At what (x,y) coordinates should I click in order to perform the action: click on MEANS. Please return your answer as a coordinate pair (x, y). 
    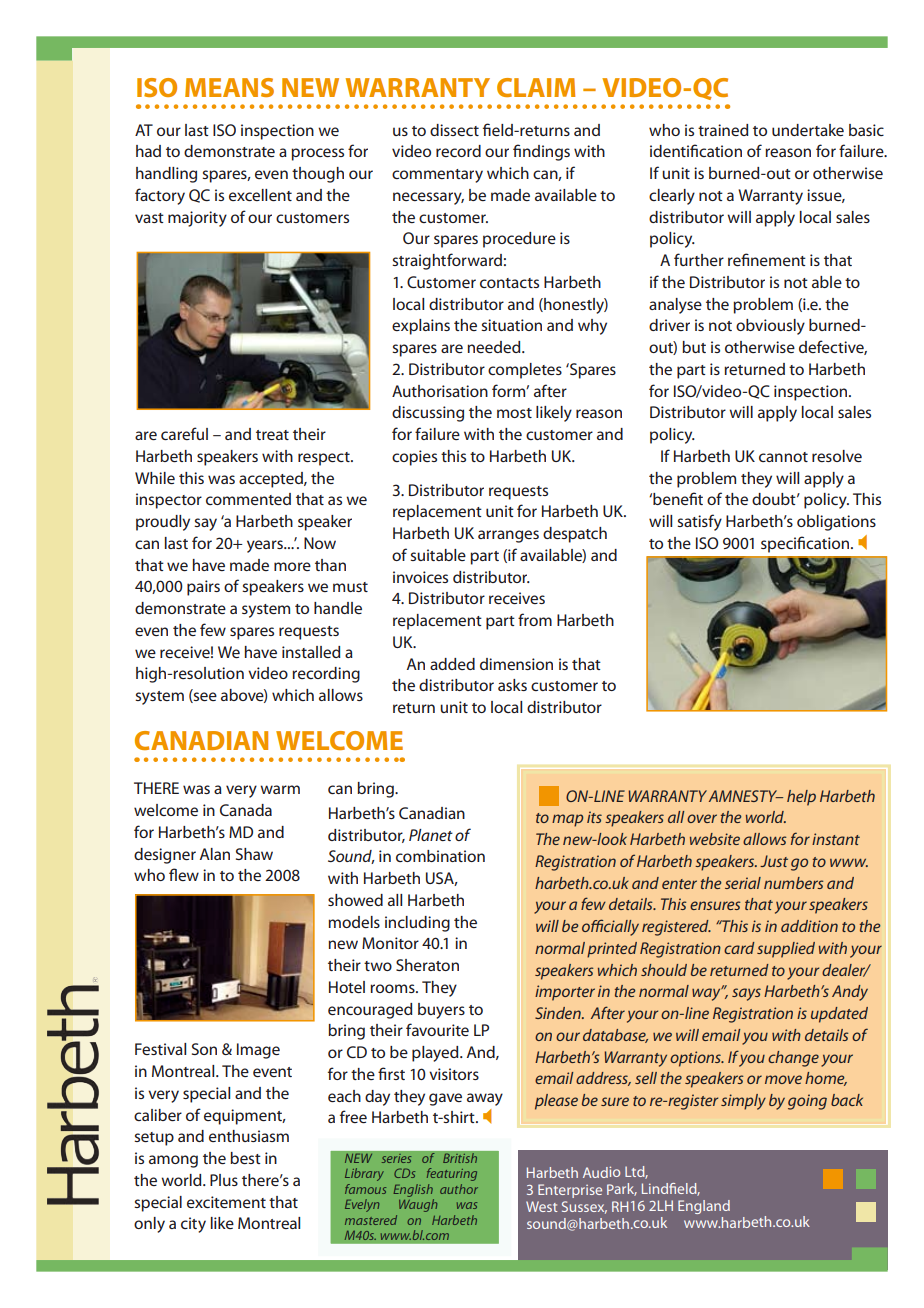
    Looking at the image, I should click on (229, 87).
